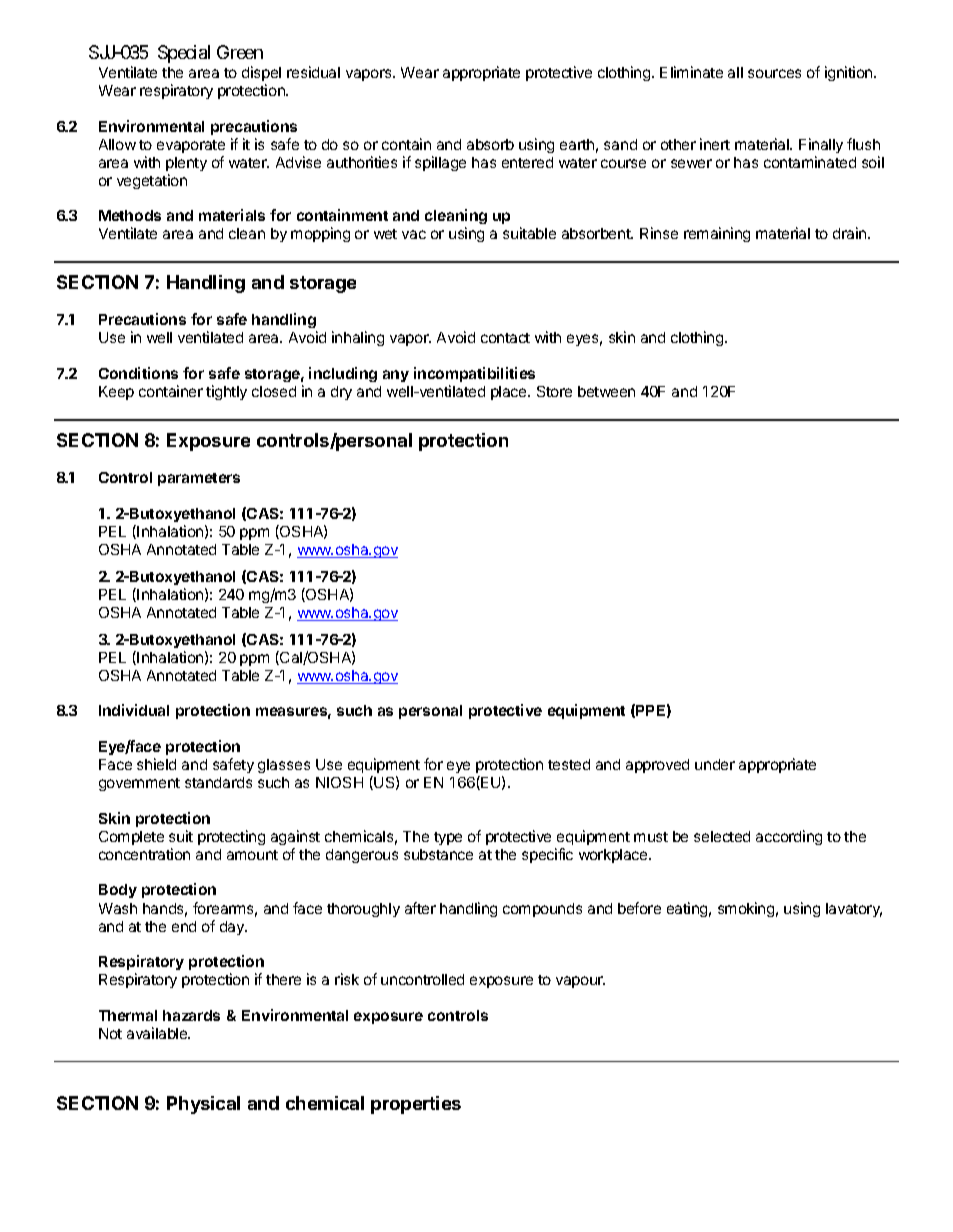 The width and height of the screenshot is (953, 1232). I want to click on parameters, so click(199, 479).
